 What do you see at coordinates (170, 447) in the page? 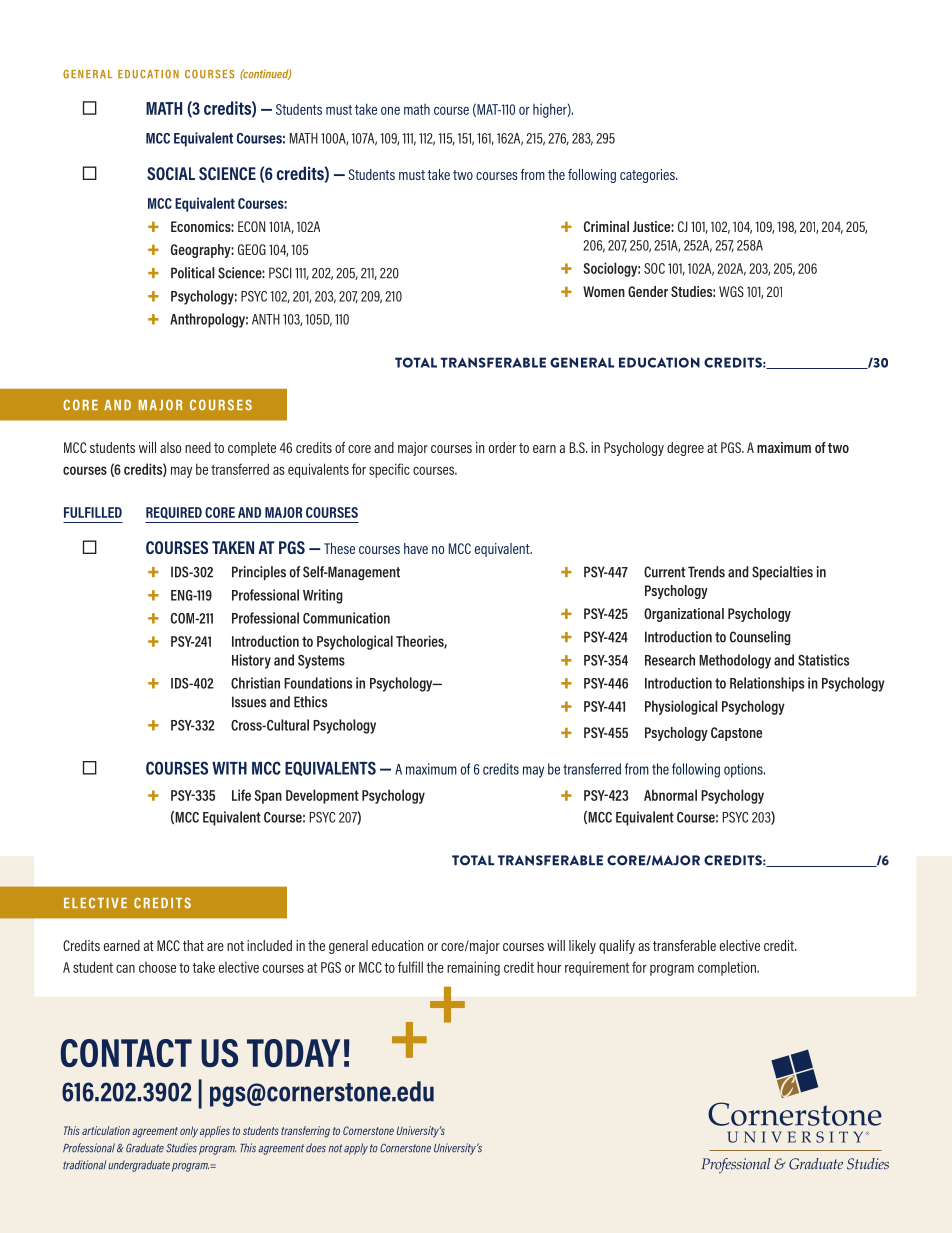
I see `also` at bounding box center [170, 447].
